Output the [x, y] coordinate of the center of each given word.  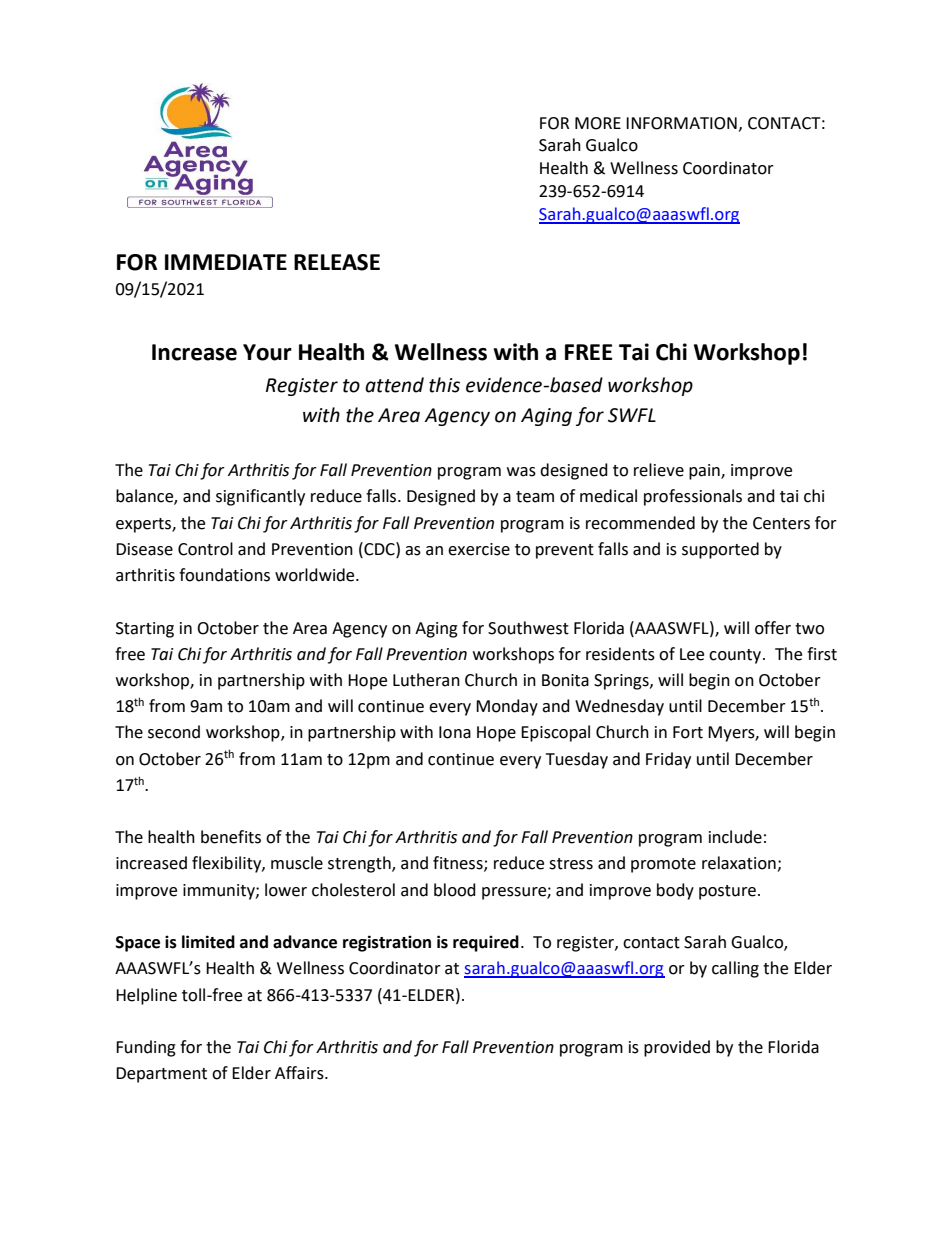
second [174, 732]
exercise [479, 549]
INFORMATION [681, 123]
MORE [598, 123]
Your [267, 352]
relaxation [740, 864]
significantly [260, 497]
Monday [507, 707]
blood [455, 890]
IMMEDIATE [226, 262]
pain [705, 472]
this [444, 385]
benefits [231, 837]
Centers [781, 523]
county [736, 656]
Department [161, 1075]
